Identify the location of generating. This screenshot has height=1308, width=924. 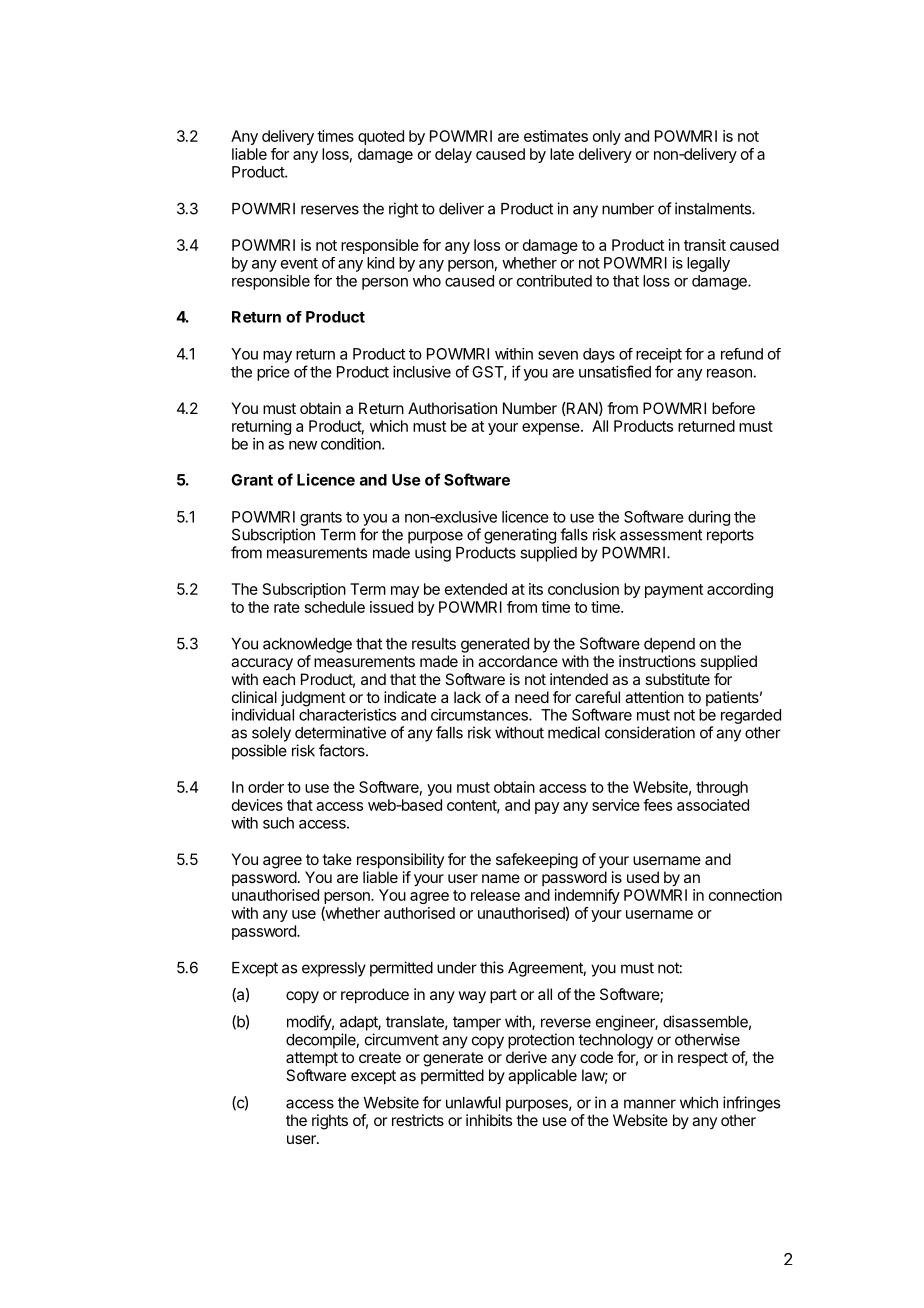
(520, 536).
